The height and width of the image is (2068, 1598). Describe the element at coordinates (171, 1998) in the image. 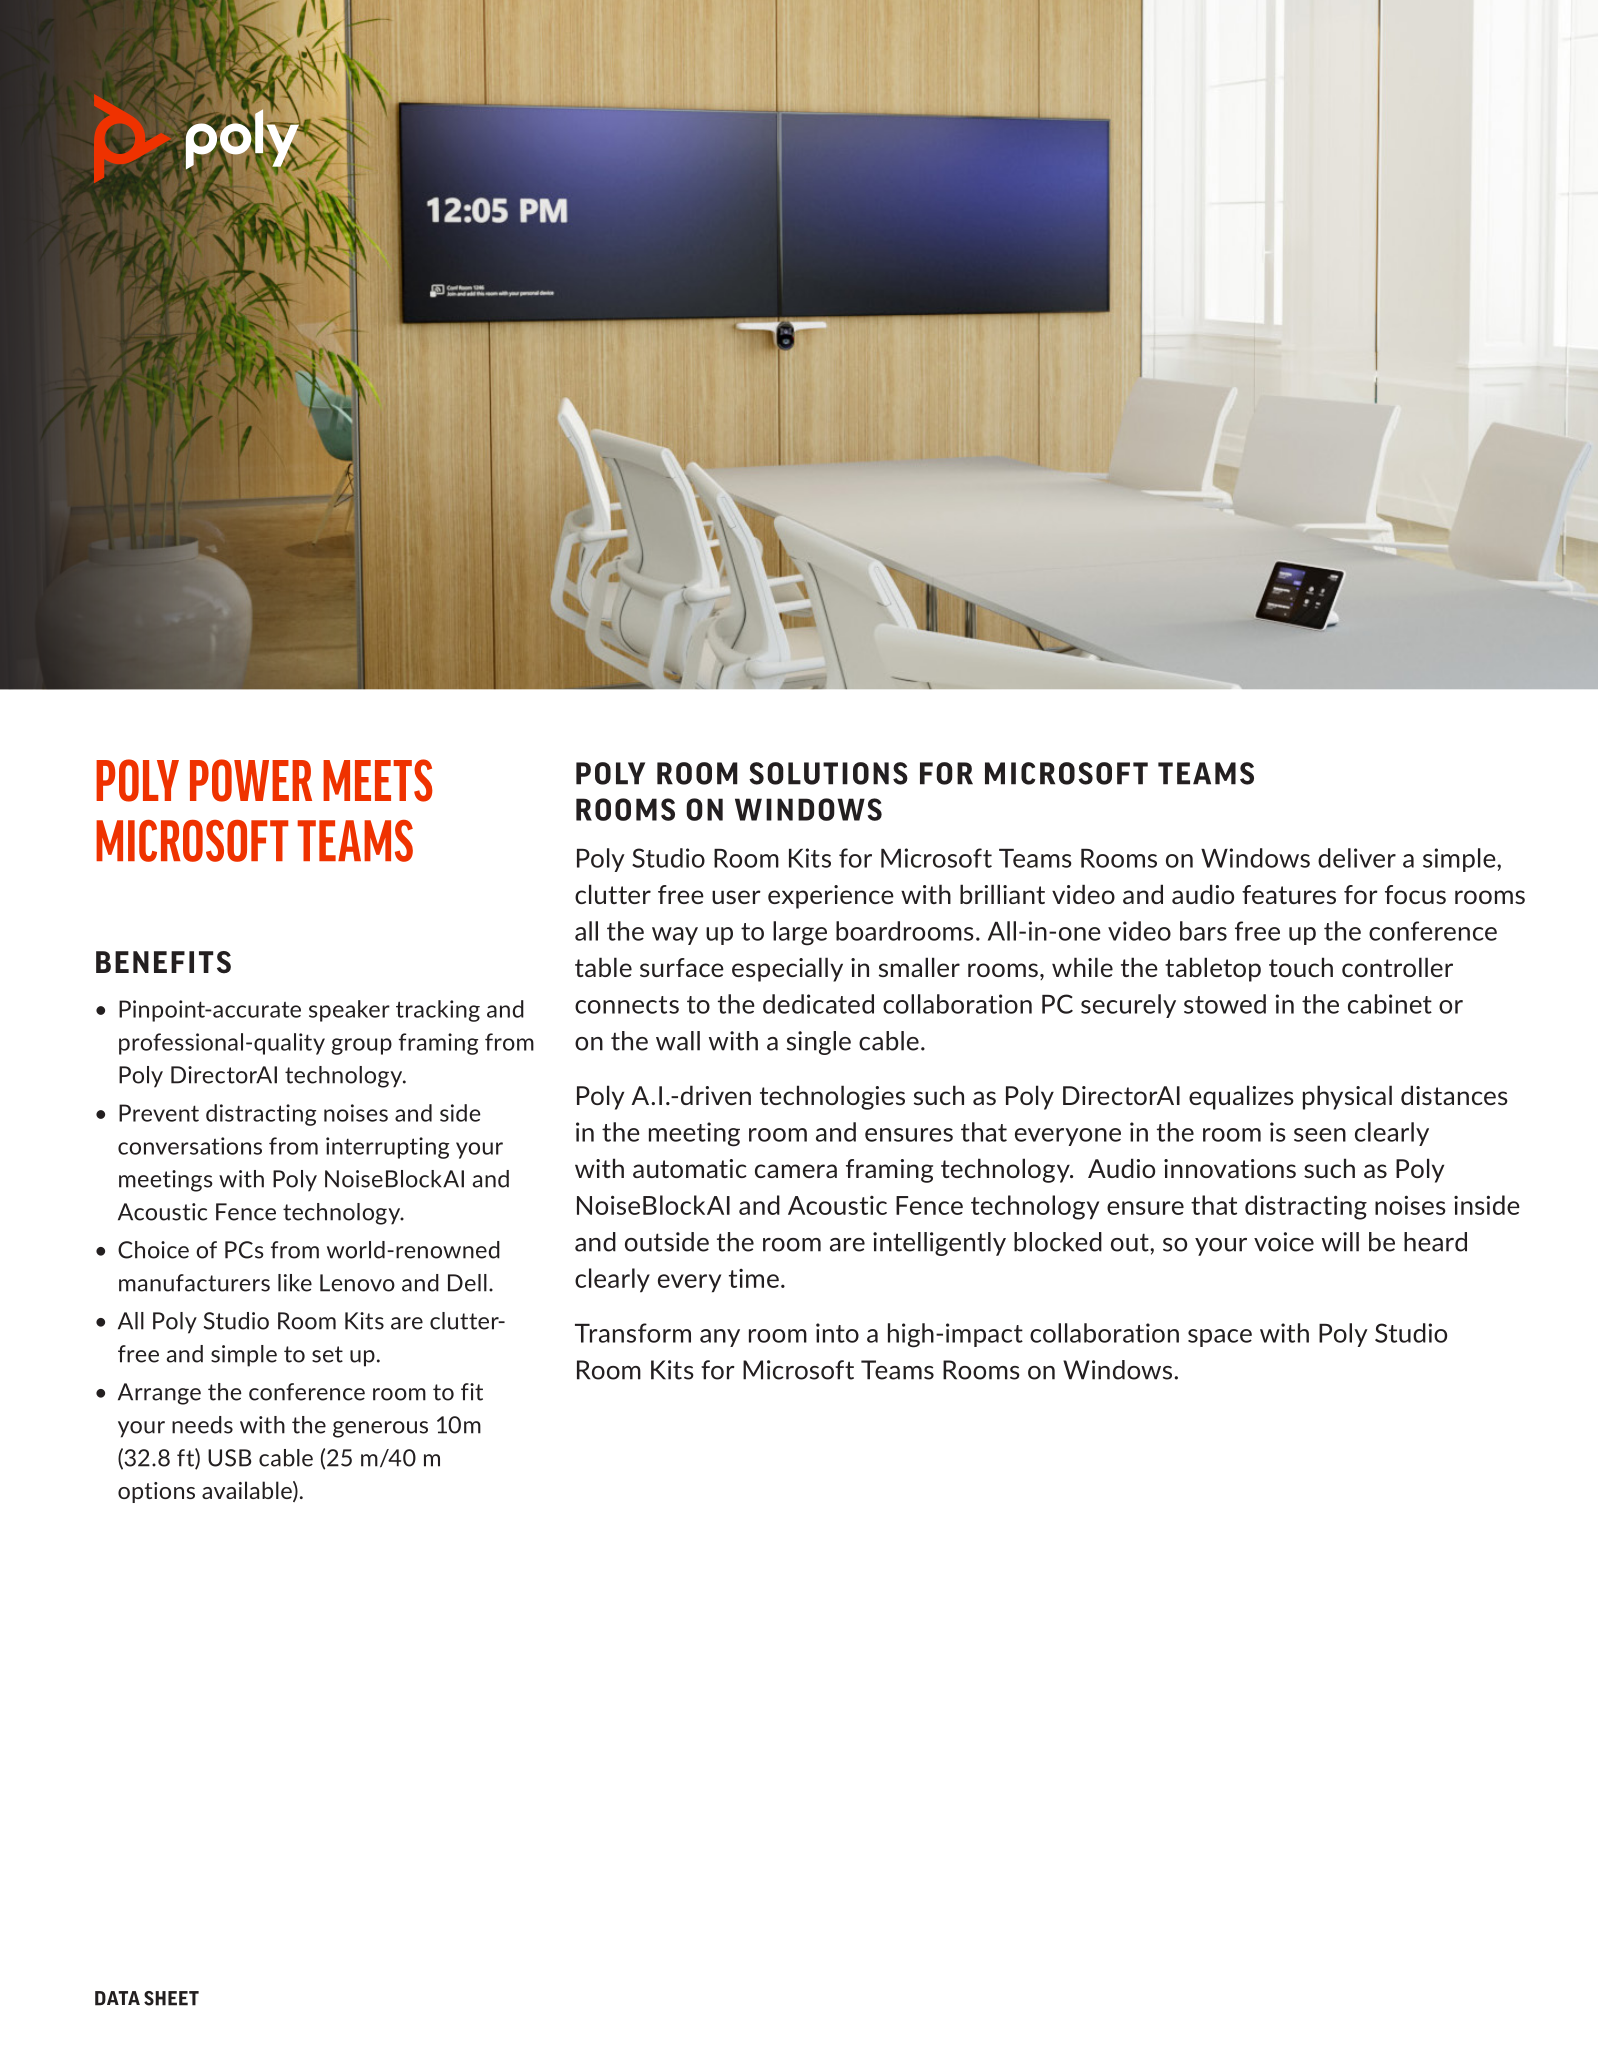

I see `SHEET` at that location.
